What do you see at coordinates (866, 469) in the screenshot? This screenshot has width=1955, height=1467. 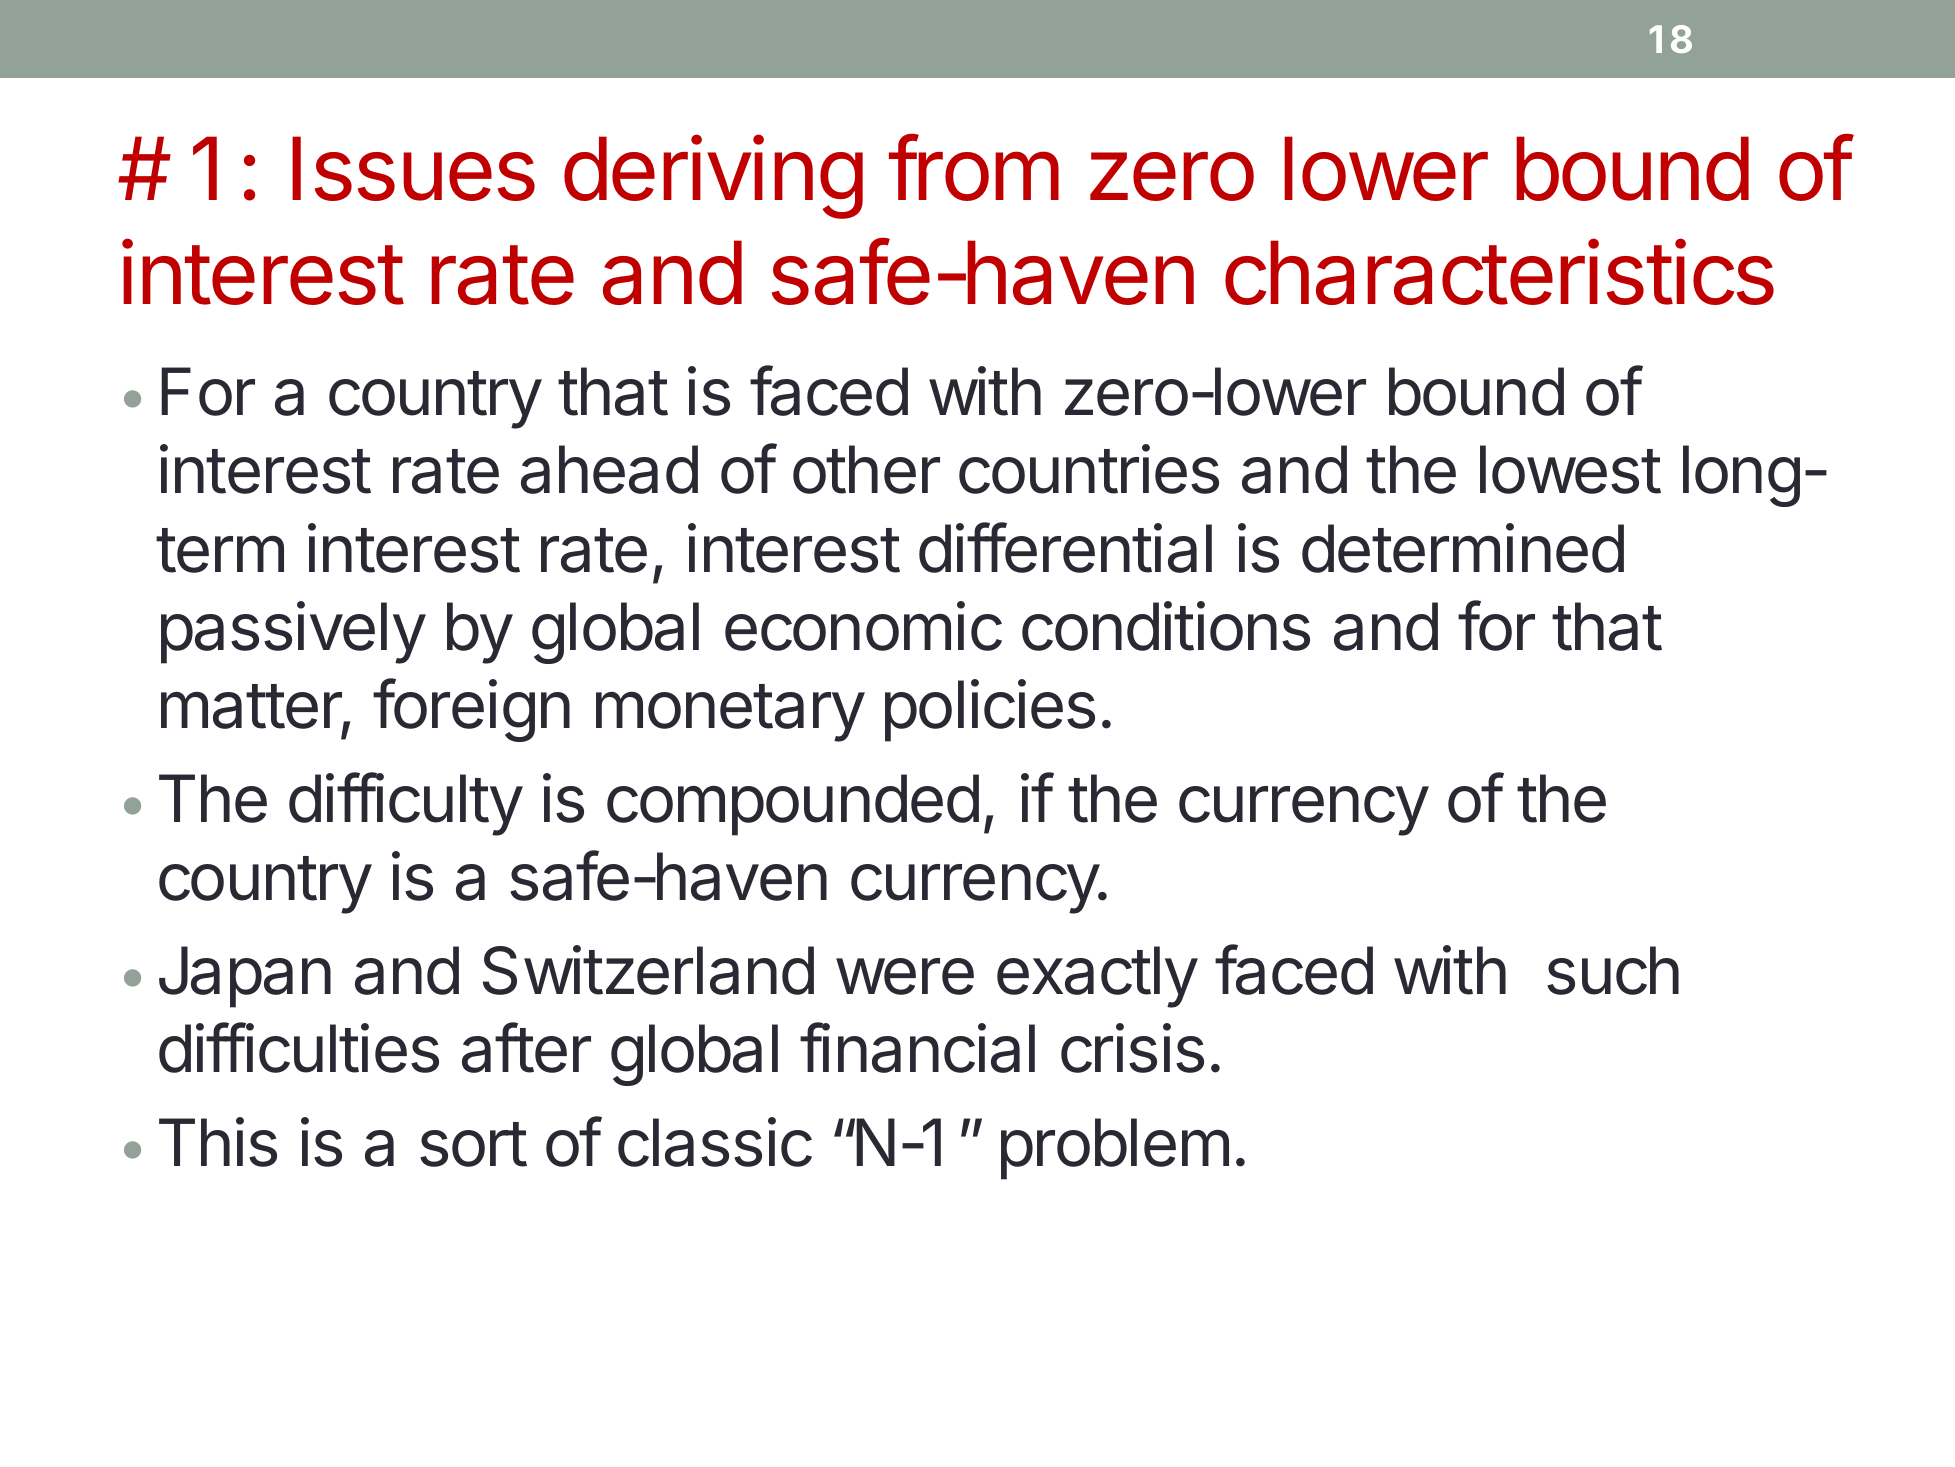 I see `other` at bounding box center [866, 469].
